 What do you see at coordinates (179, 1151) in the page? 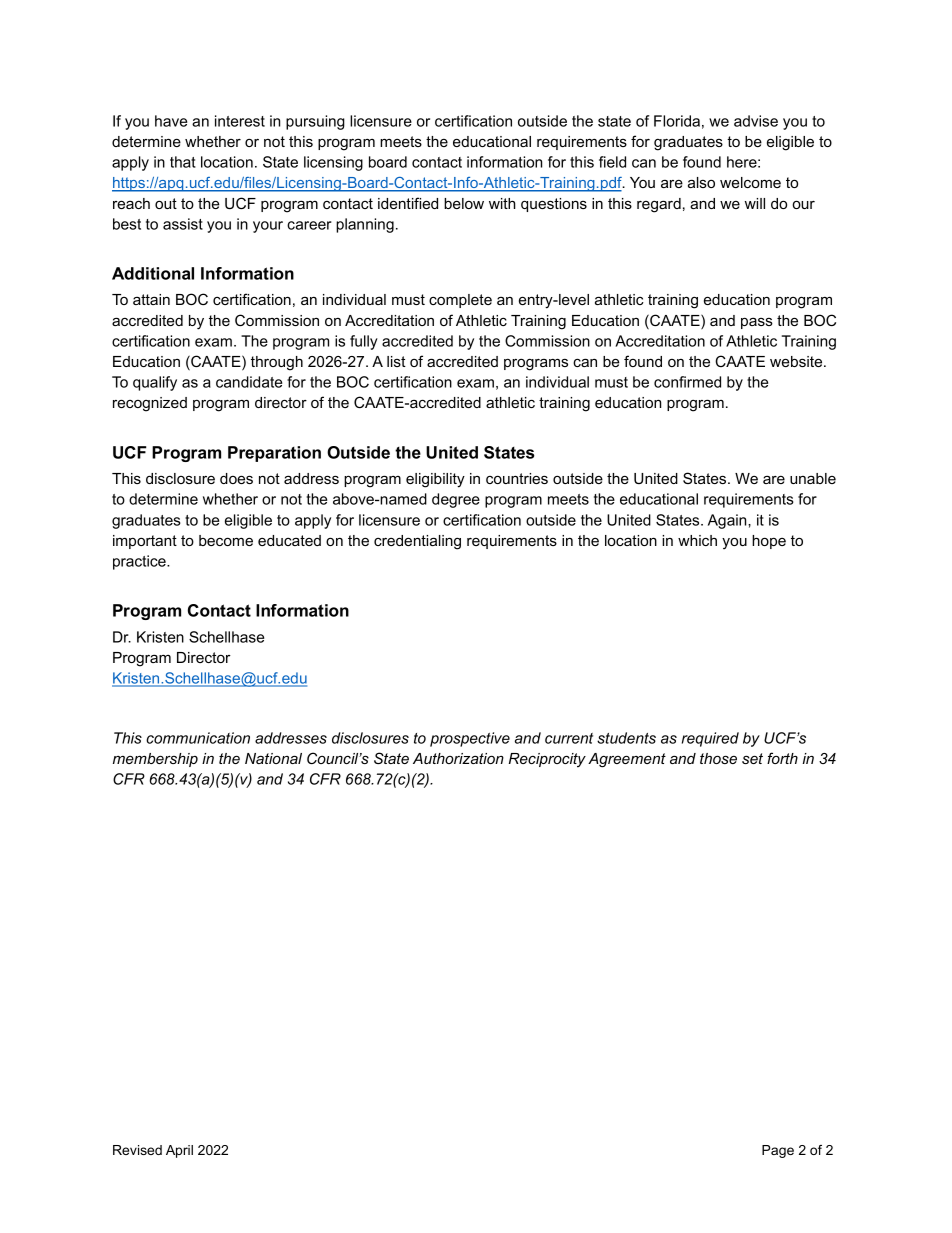
I see `April` at bounding box center [179, 1151].
